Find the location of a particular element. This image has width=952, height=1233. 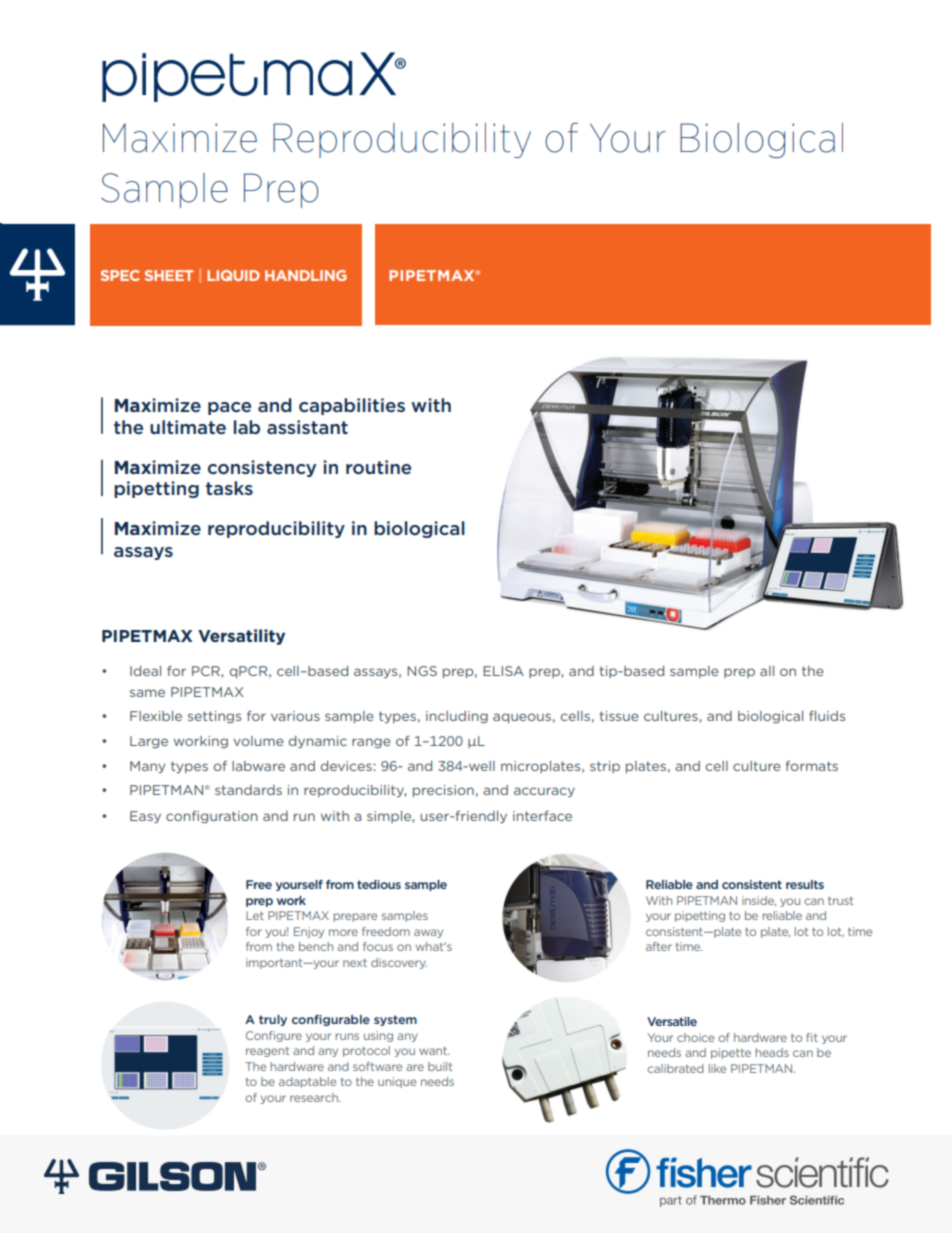

settings is located at coordinates (214, 717).
